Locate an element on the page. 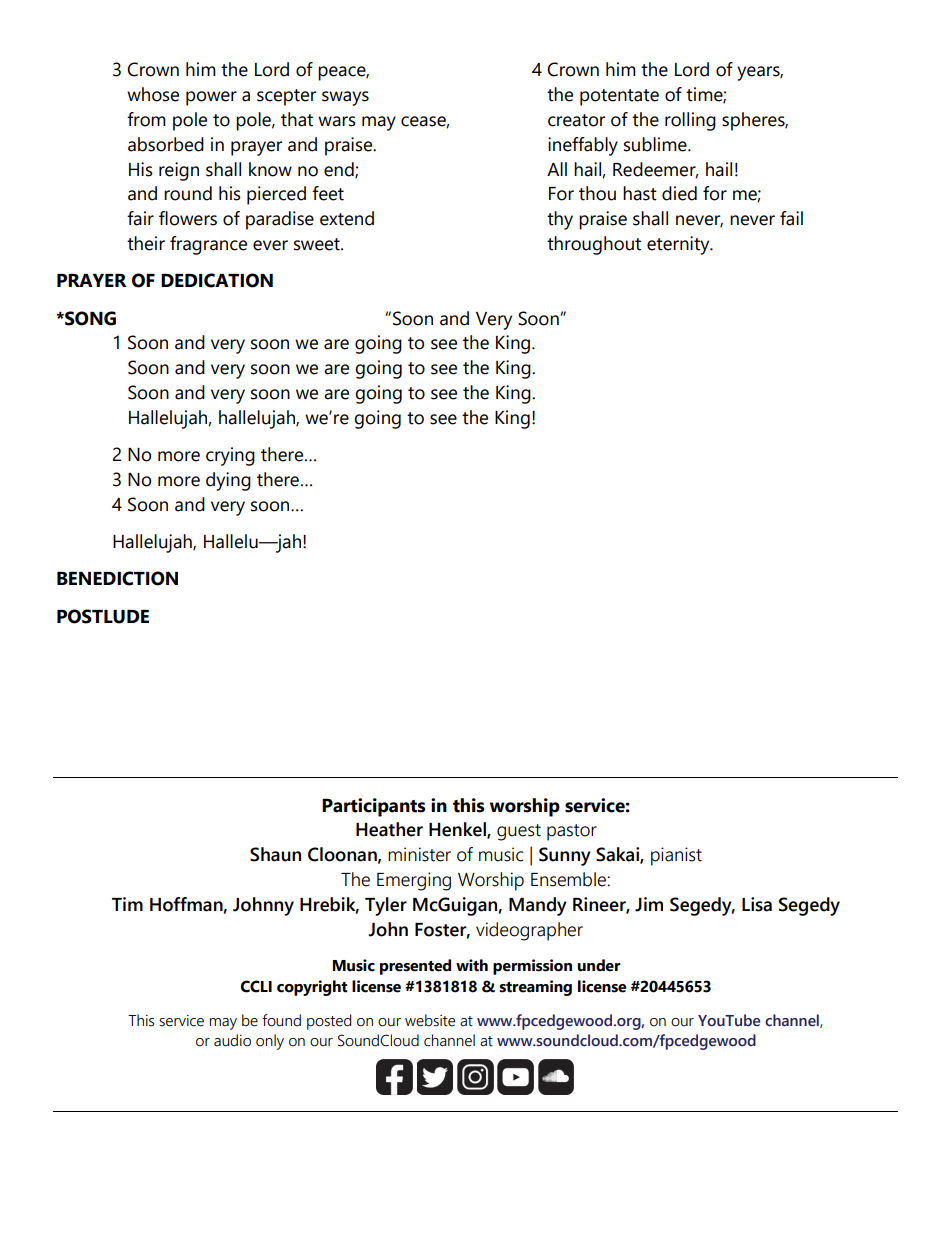 The image size is (952, 1233). under is located at coordinates (599, 965).
